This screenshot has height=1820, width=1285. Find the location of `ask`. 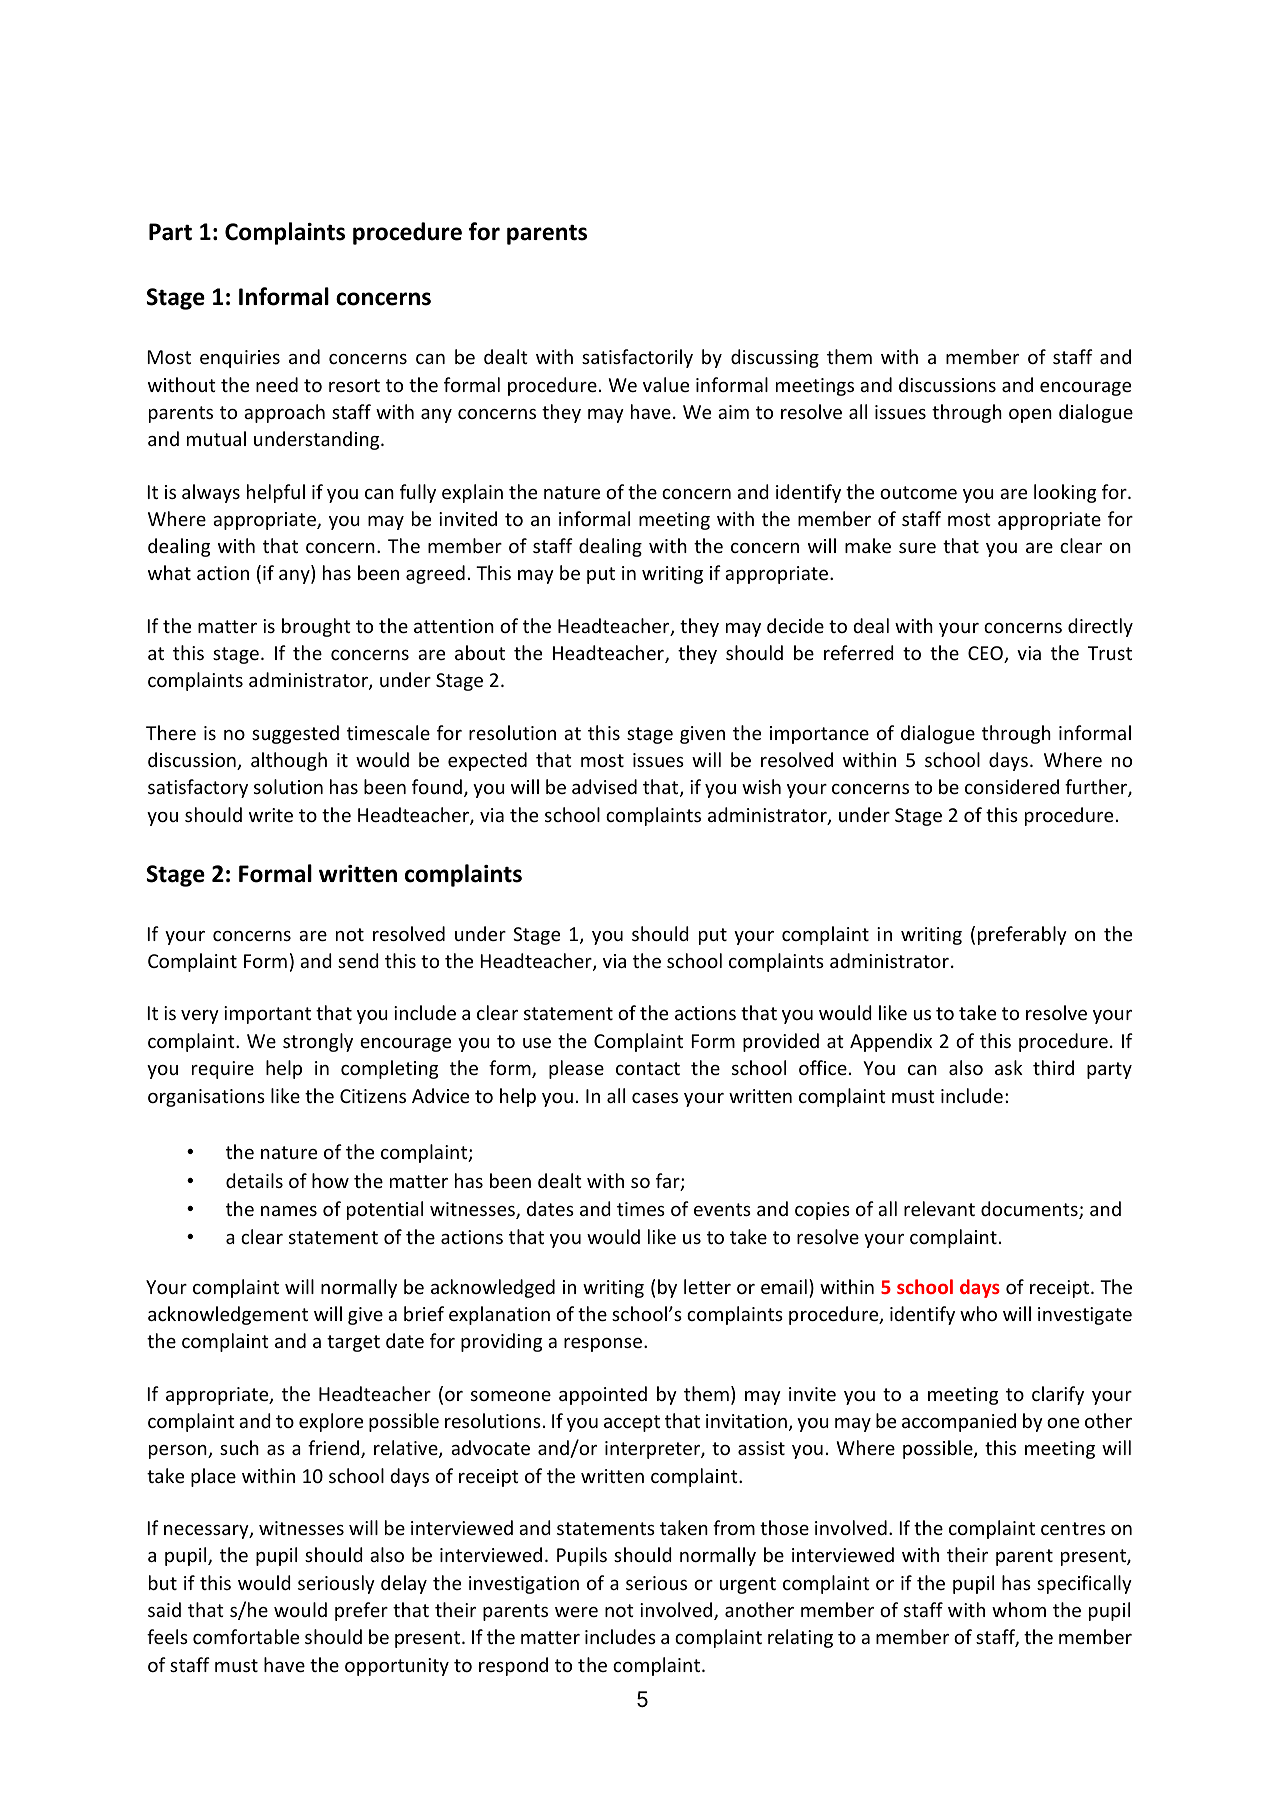

ask is located at coordinates (1009, 1067).
